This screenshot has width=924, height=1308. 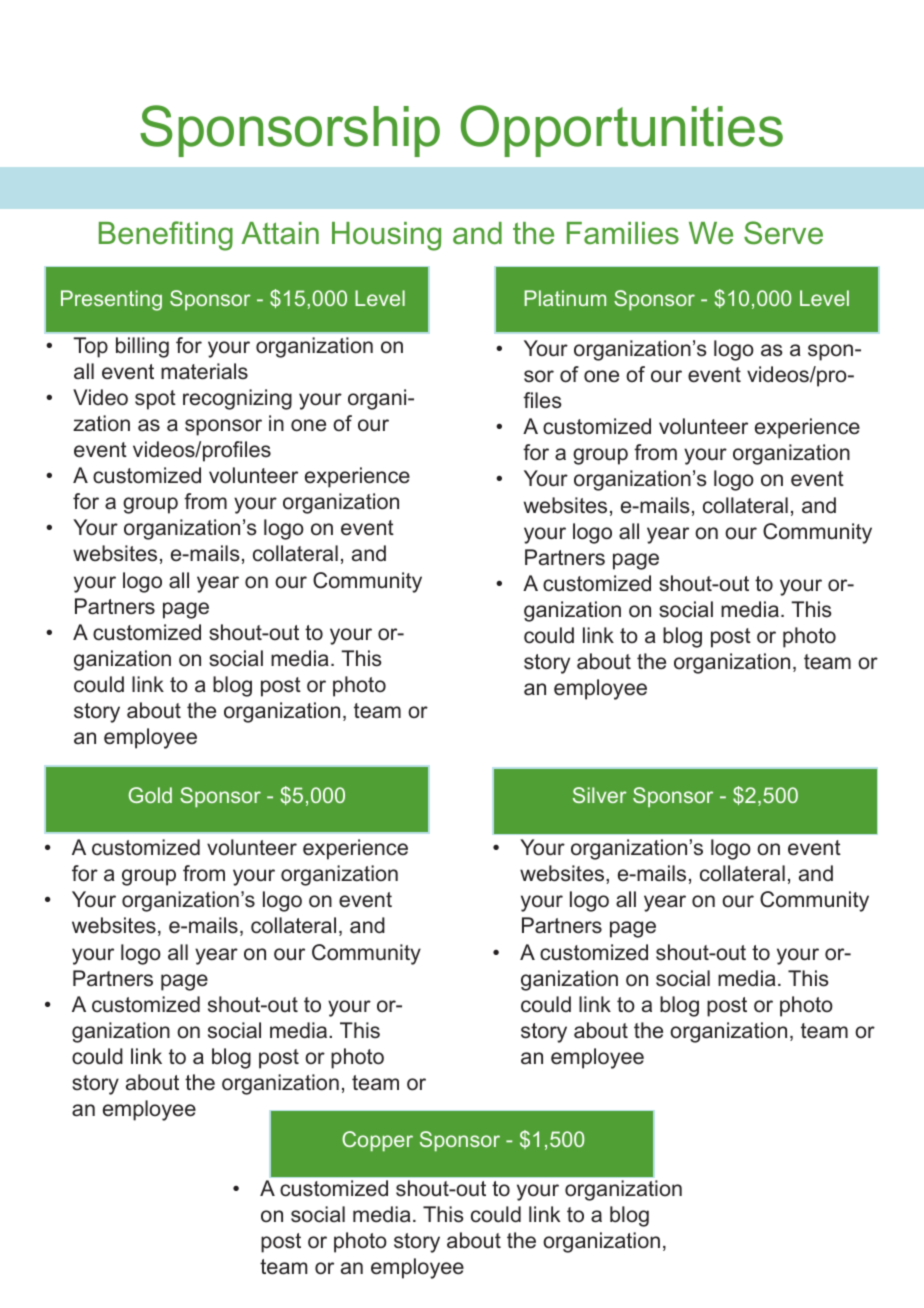 What do you see at coordinates (150, 795) in the screenshot?
I see `Gold` at bounding box center [150, 795].
